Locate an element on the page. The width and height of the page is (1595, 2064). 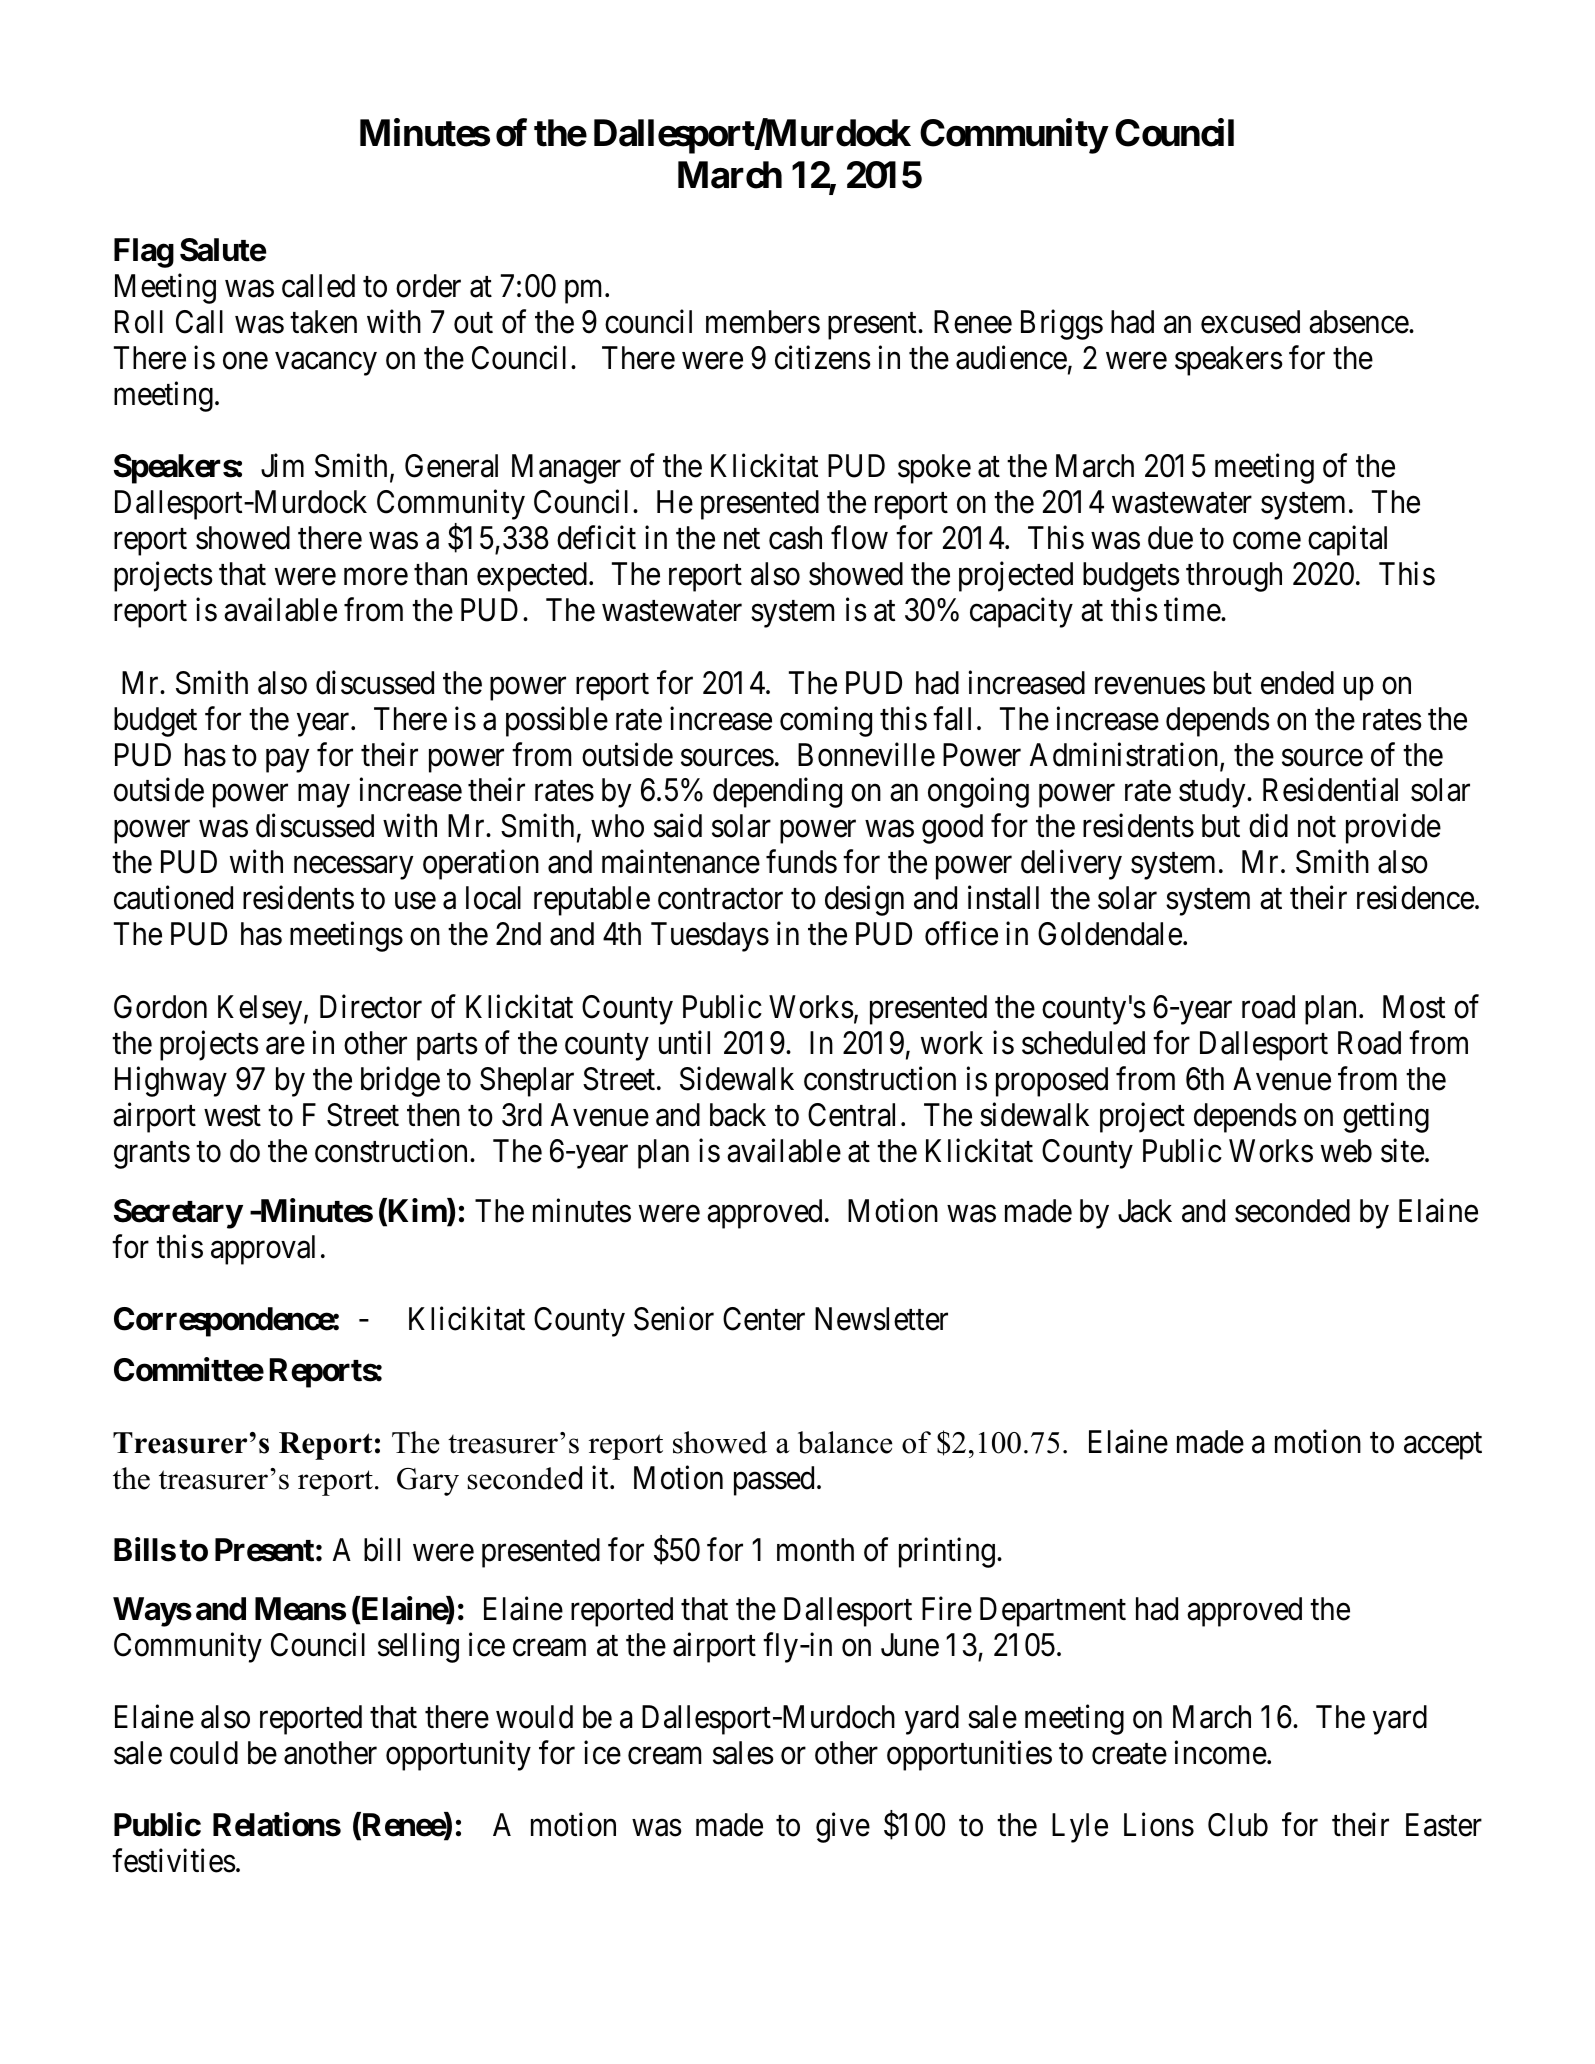
audience is located at coordinates (1011, 358).
